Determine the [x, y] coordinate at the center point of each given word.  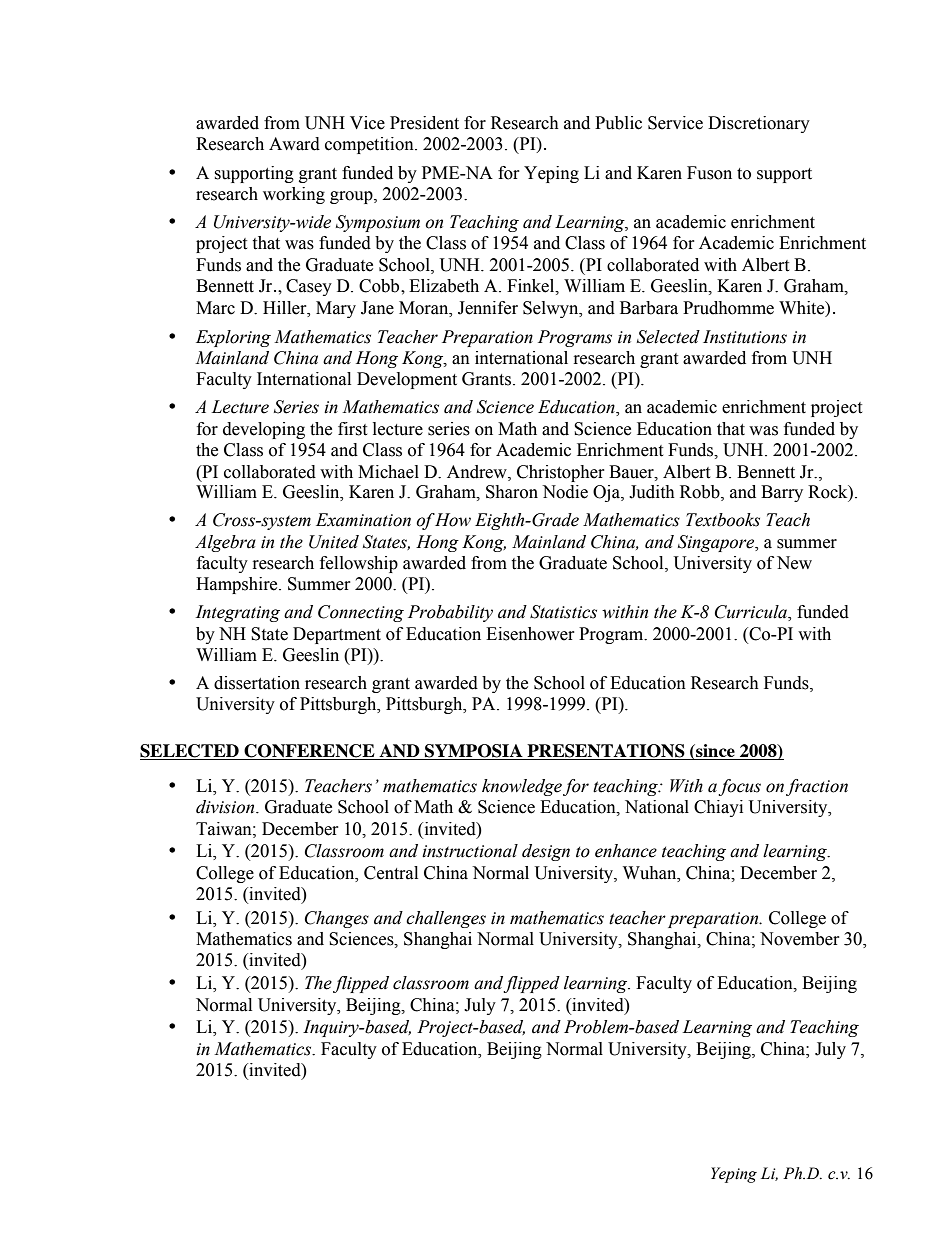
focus [739, 787]
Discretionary [759, 124]
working [294, 195]
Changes [337, 919]
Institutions [745, 337]
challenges [446, 919]
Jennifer [488, 308]
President [424, 123]
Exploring [233, 338]
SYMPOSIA [474, 752]
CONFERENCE [309, 752]
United [334, 542]
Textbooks [723, 520]
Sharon [512, 492]
